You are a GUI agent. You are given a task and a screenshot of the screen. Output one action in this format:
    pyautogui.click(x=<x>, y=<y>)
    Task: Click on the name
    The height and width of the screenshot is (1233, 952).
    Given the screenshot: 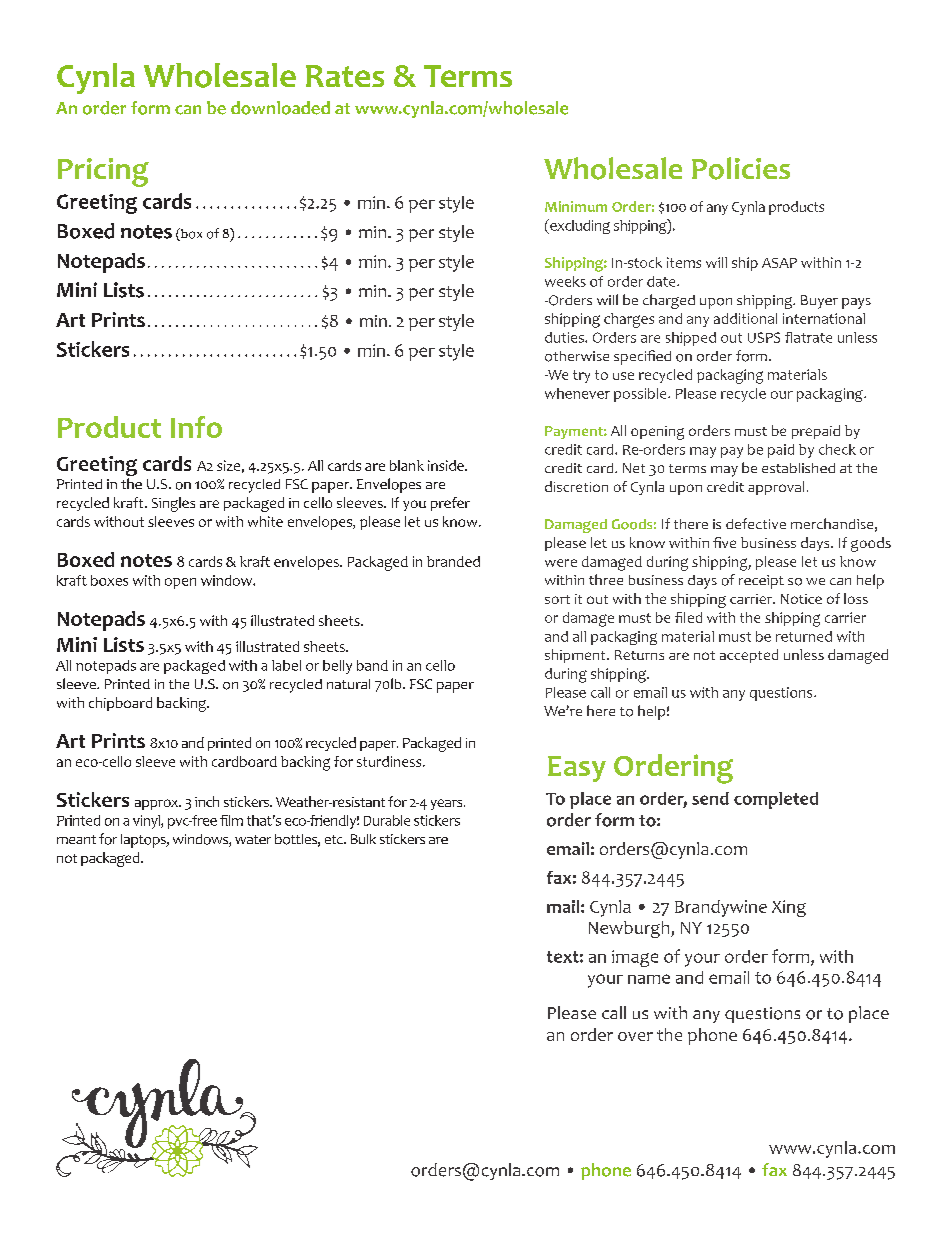 What is the action you would take?
    pyautogui.click(x=649, y=979)
